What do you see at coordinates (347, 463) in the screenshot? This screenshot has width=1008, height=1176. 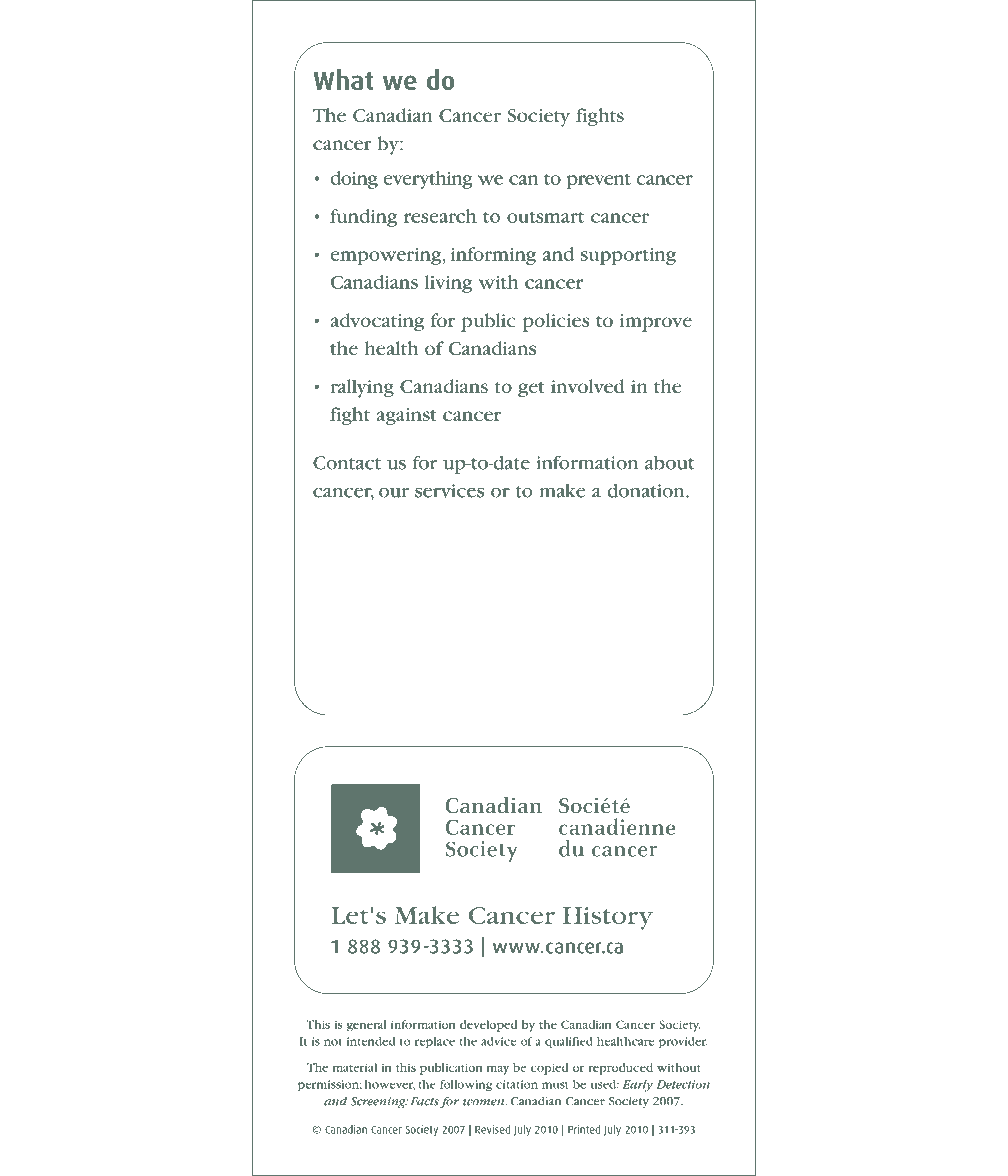 I see `Contact` at bounding box center [347, 463].
